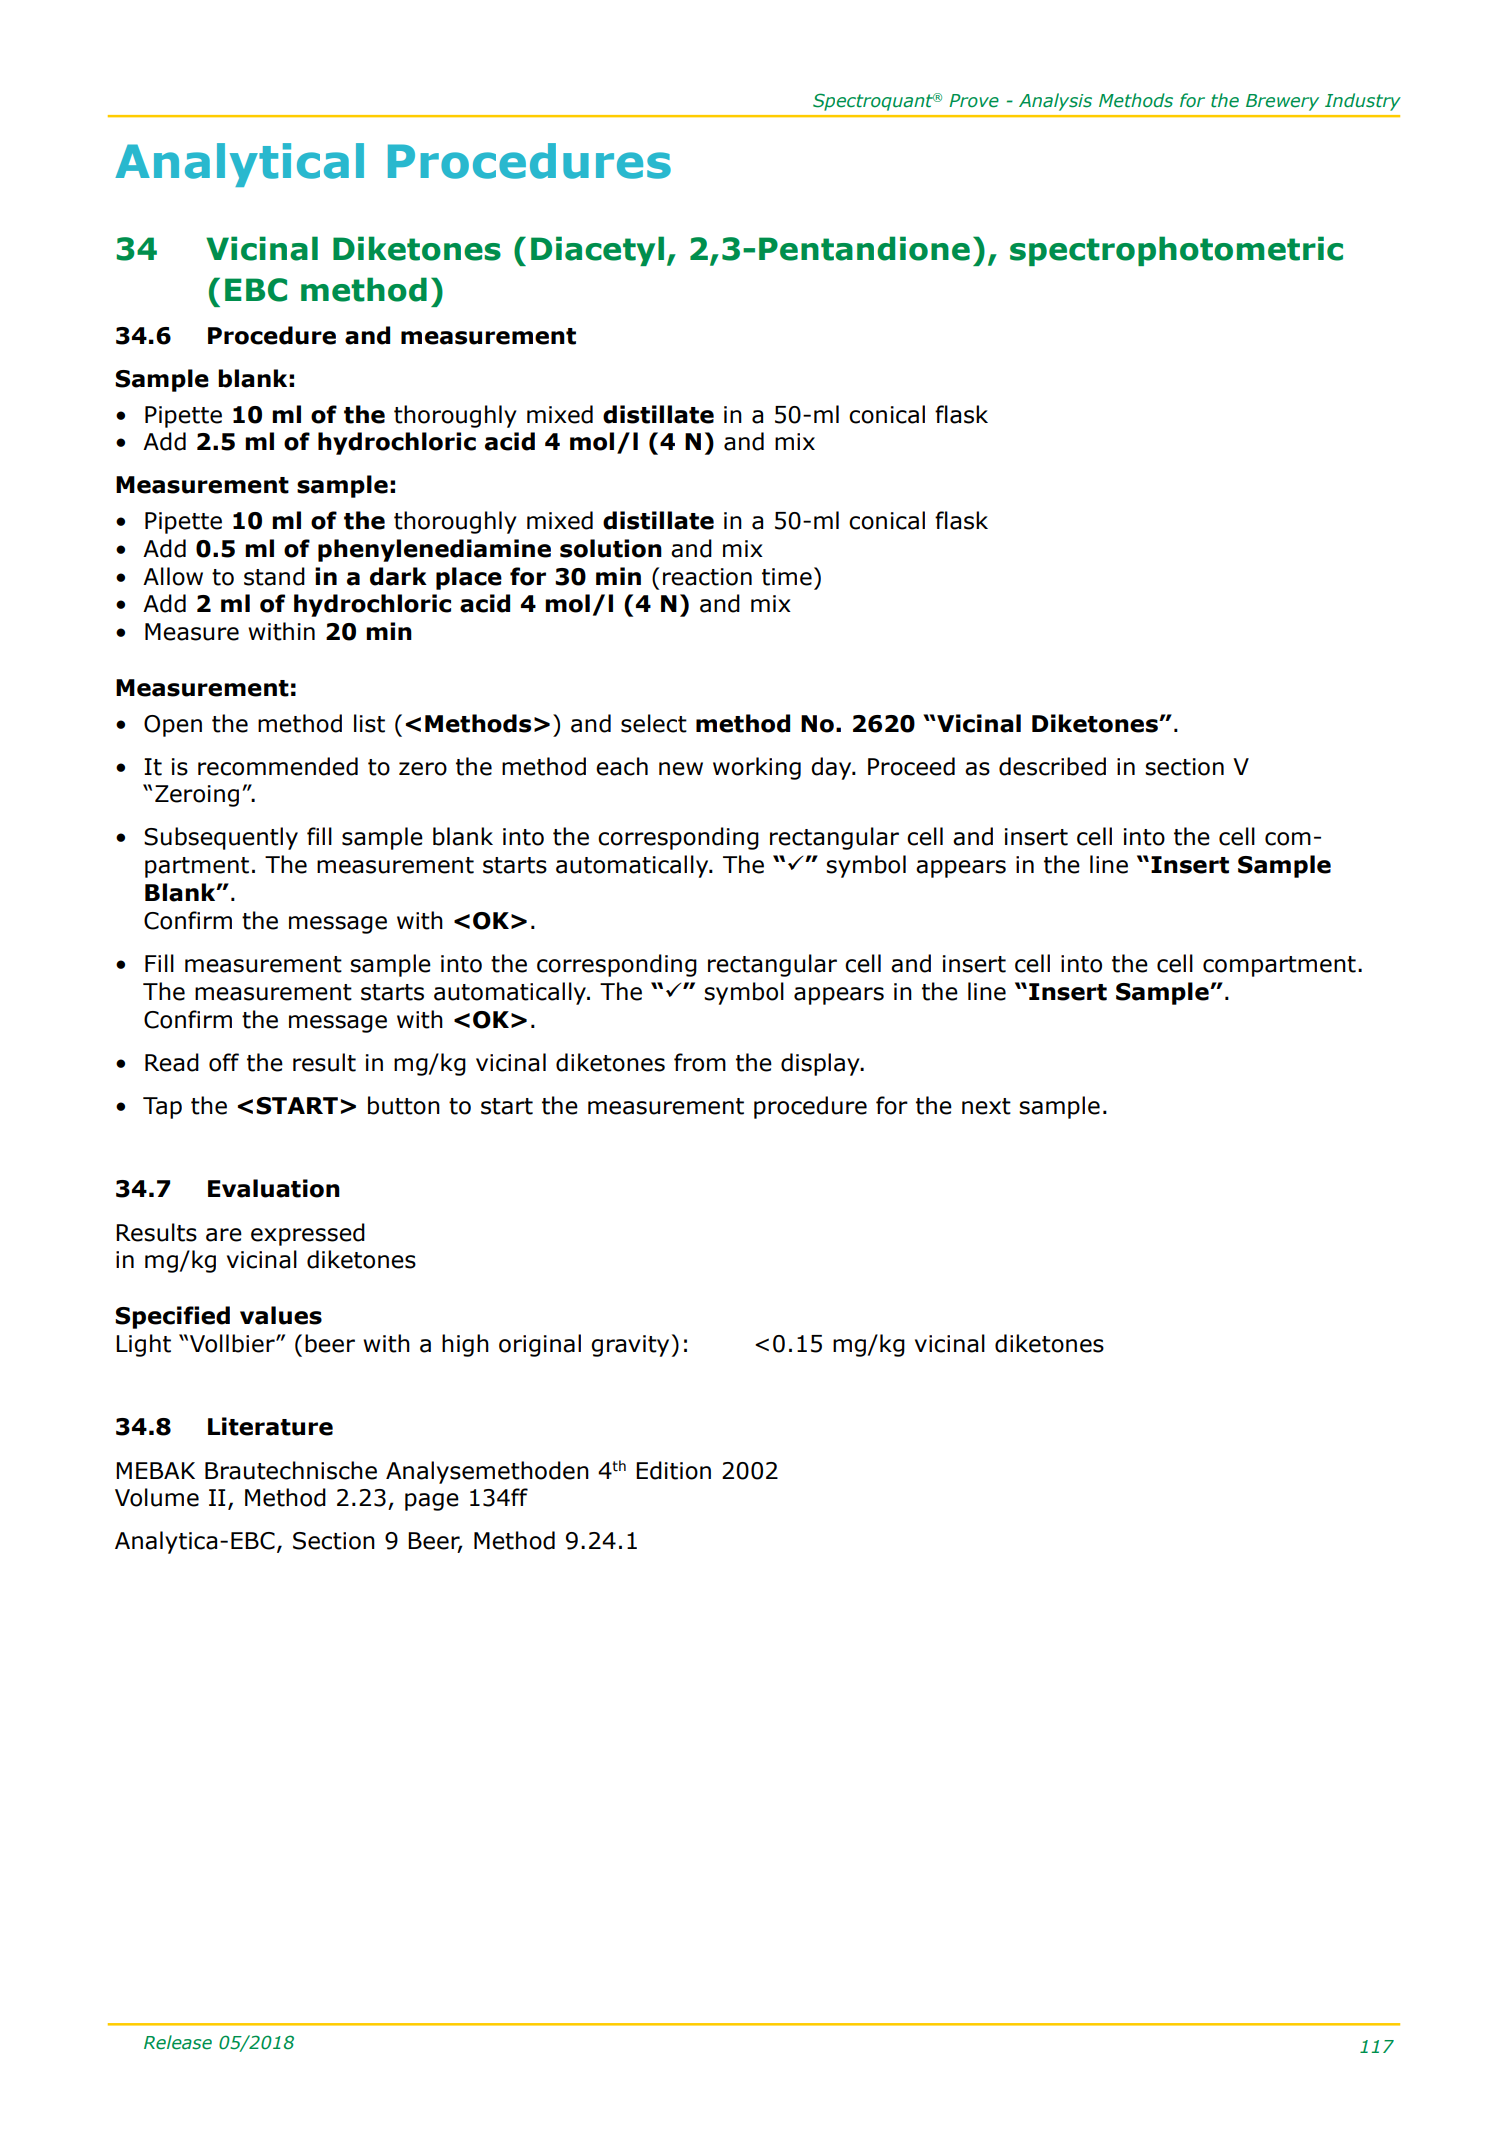 This screenshot has height=2132, width=1508. What do you see at coordinates (597, 251) in the screenshot?
I see `Diacetyl` at bounding box center [597, 251].
